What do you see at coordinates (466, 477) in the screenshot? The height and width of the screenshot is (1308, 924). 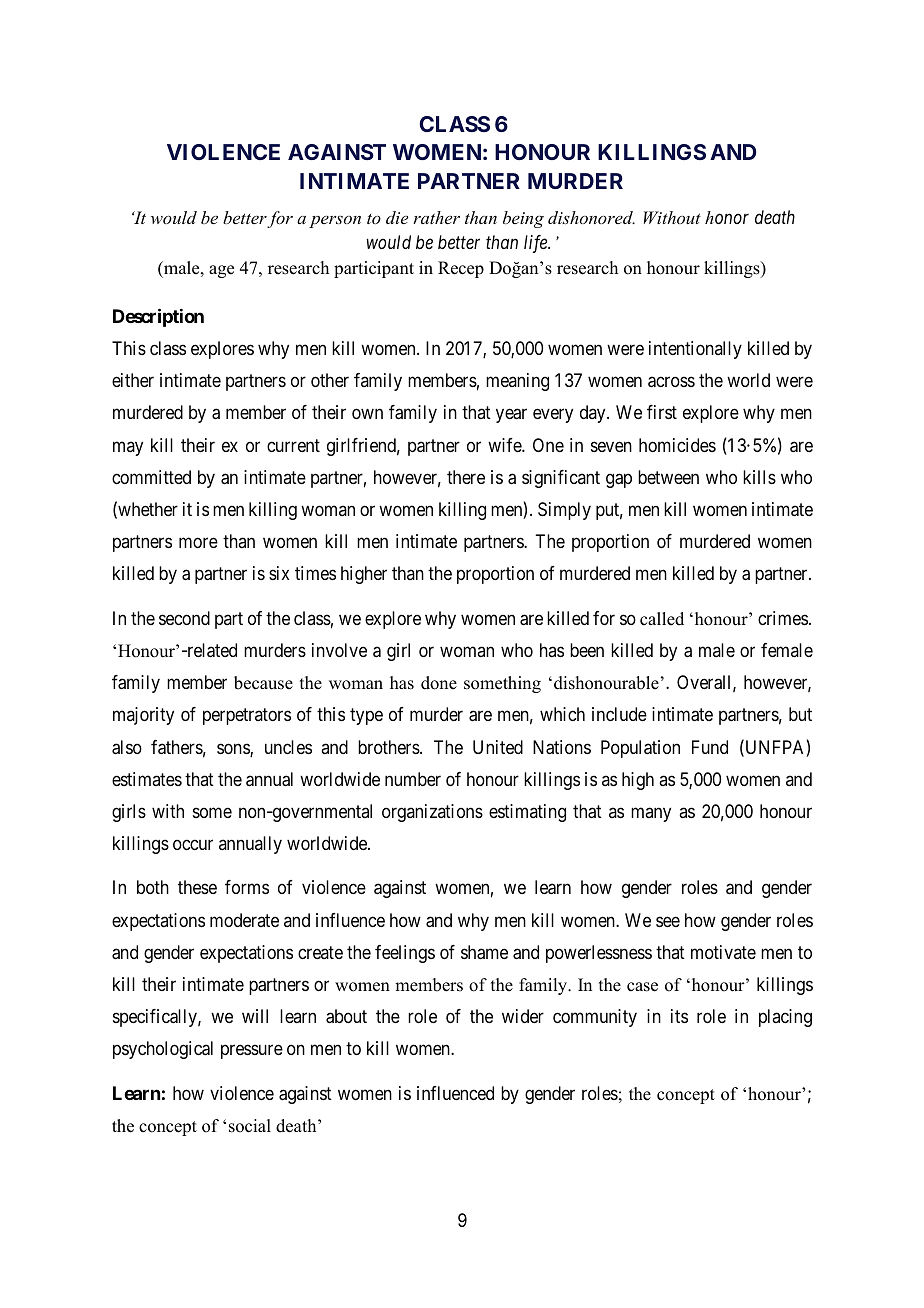 I see `there` at bounding box center [466, 477].
